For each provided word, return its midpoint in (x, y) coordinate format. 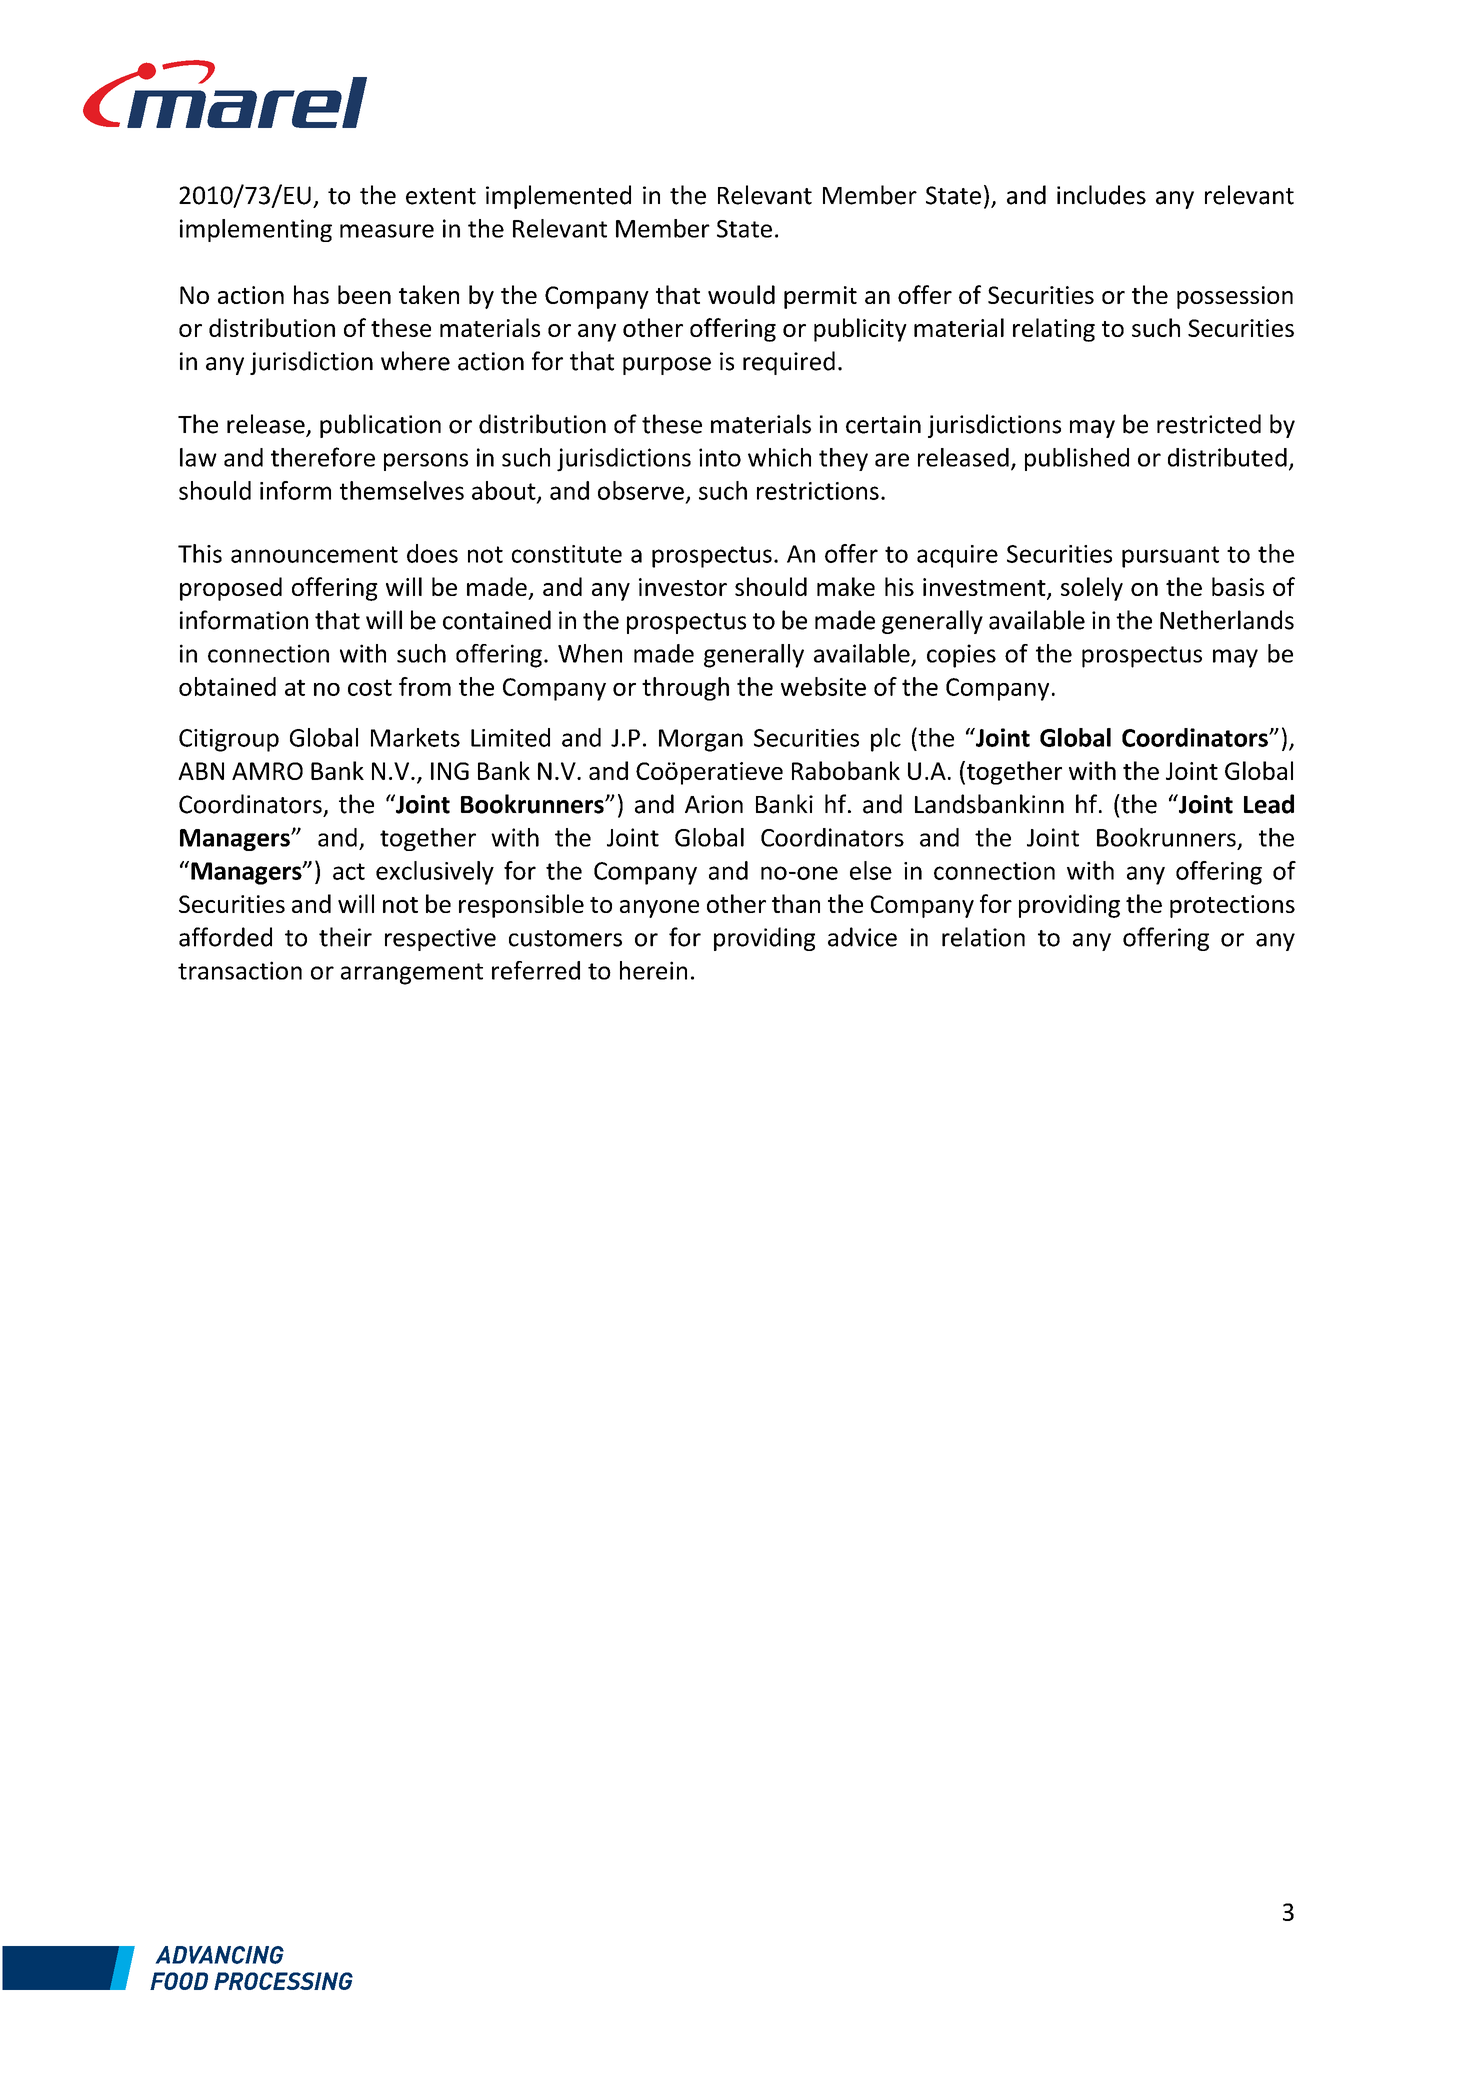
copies (961, 656)
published (1077, 459)
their (345, 937)
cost (370, 687)
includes (1101, 195)
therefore (323, 457)
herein (653, 970)
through (685, 689)
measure (387, 231)
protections (1232, 906)
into (720, 457)
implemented (558, 197)
